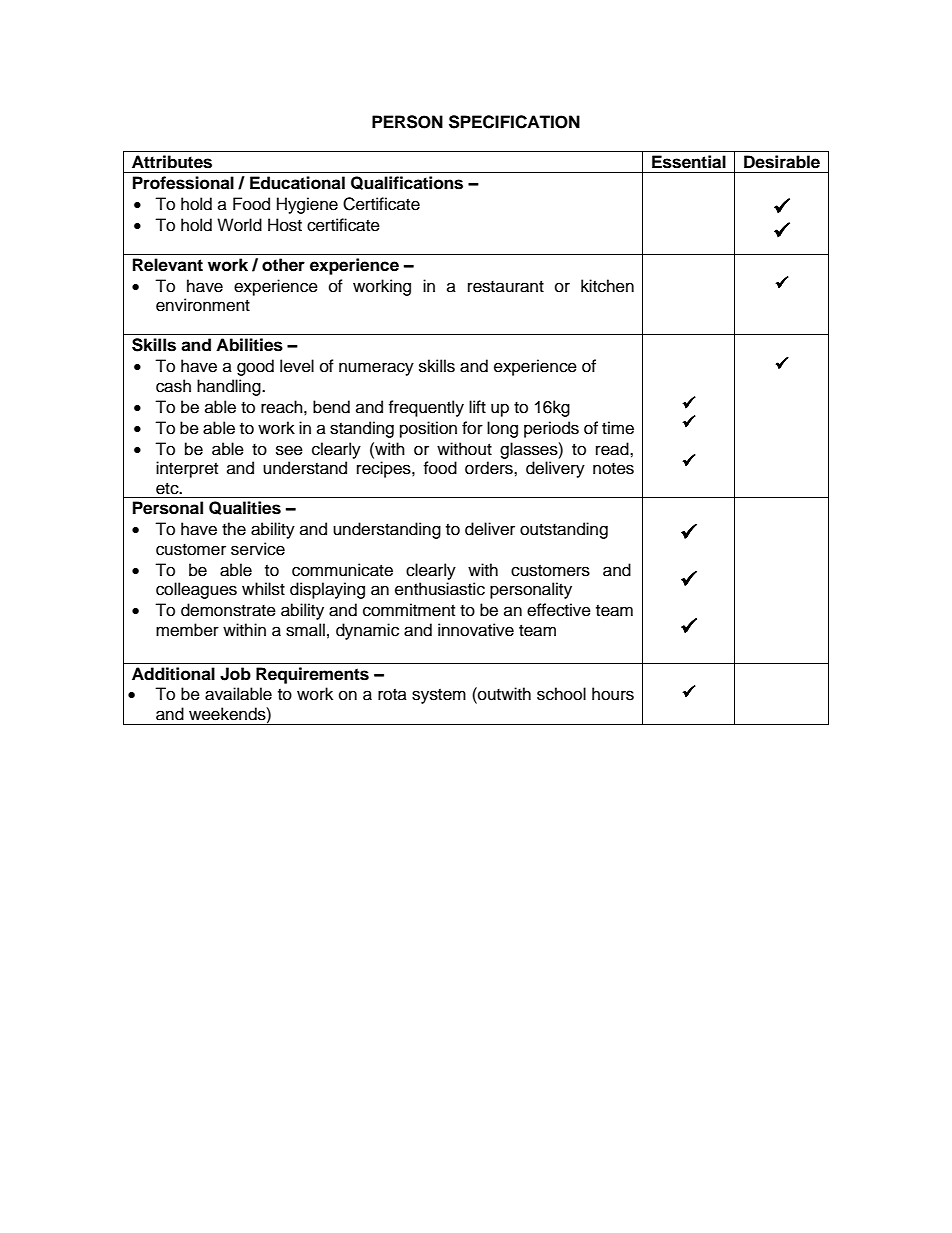 This screenshot has height=1233, width=952. Describe the element at coordinates (407, 183) in the screenshot. I see `Qualifications` at that location.
